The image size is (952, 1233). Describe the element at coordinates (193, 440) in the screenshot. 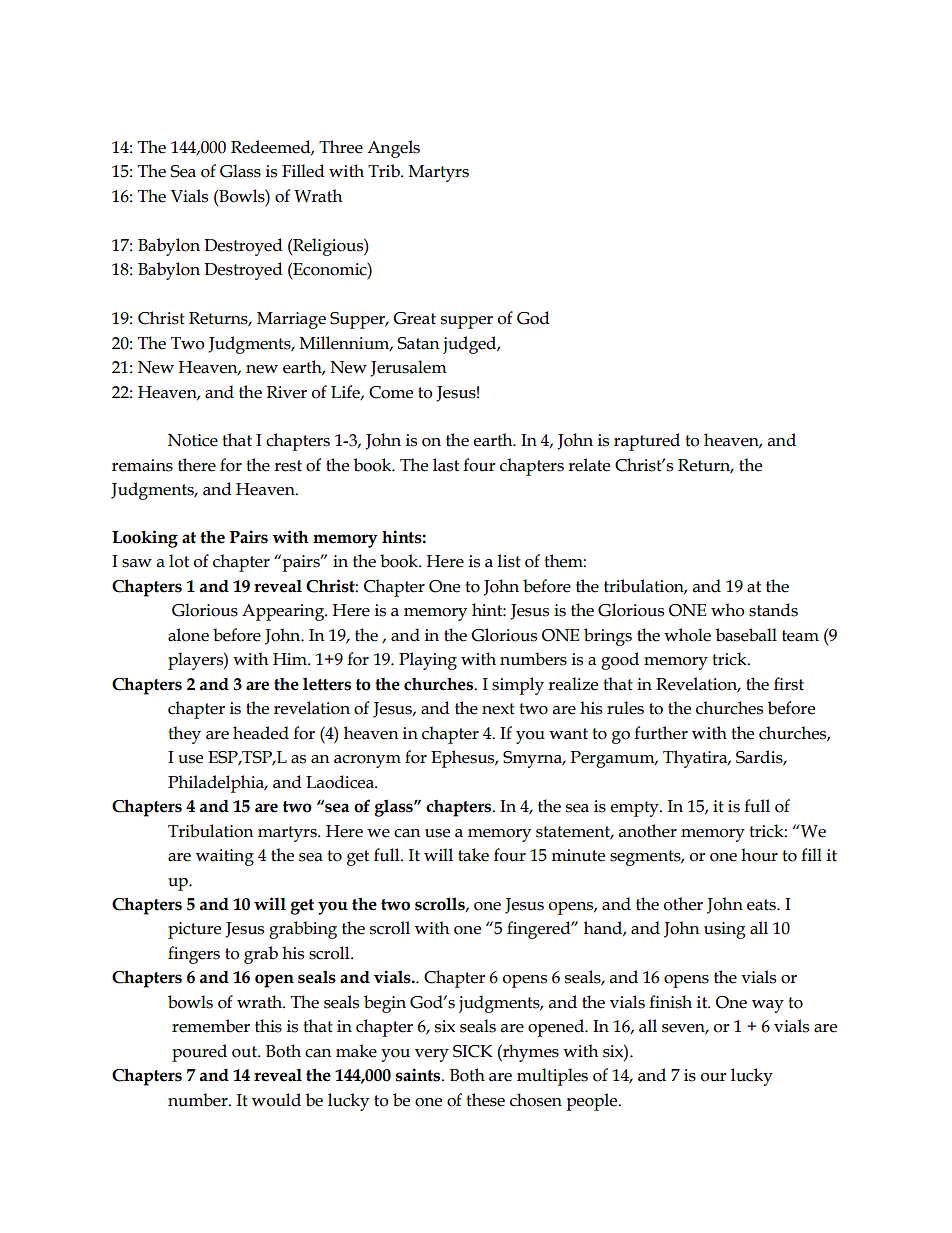

I see `Notice` at that location.
